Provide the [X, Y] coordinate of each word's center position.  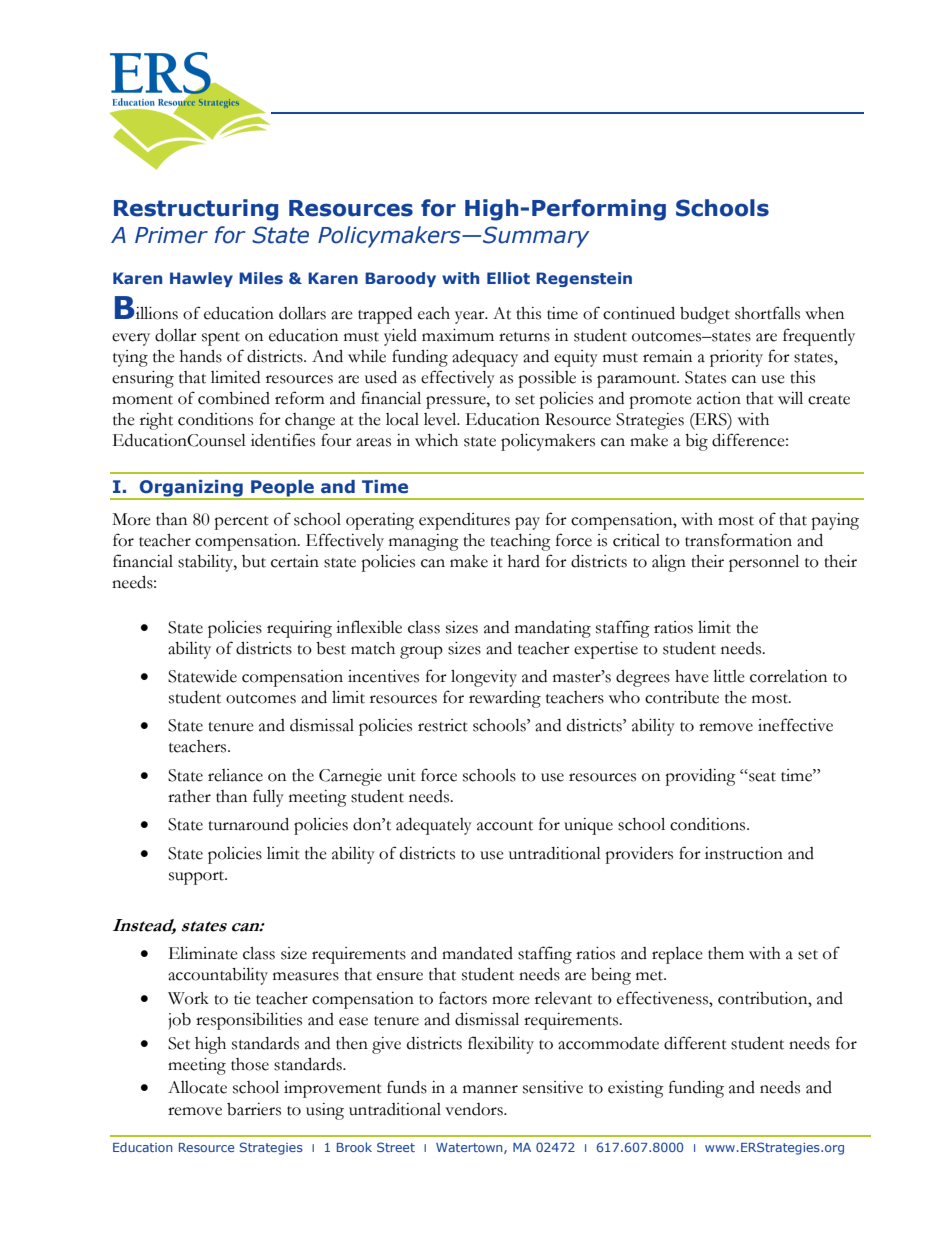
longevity [484, 678]
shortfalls [767, 313]
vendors [475, 1109]
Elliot [508, 278]
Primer [171, 235]
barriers [254, 1109]
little [729, 676]
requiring [299, 629]
